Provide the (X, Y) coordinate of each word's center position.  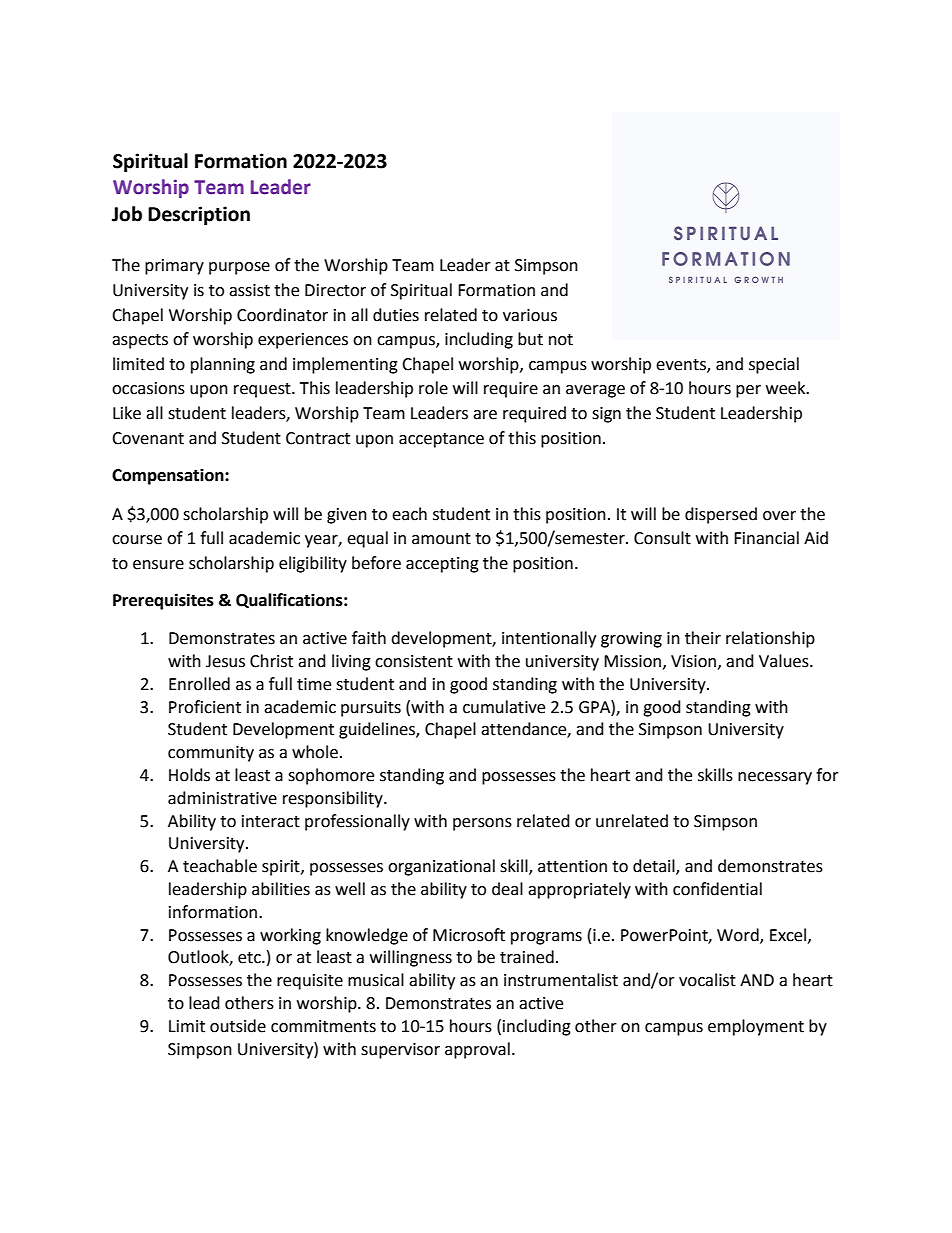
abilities (281, 889)
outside (238, 1026)
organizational (441, 867)
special (774, 365)
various (530, 315)
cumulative (504, 707)
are (485, 415)
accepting (442, 565)
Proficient (205, 707)
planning (223, 365)
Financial (766, 538)
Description (199, 215)
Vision (693, 661)
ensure (158, 565)
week (787, 388)
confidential (717, 889)
